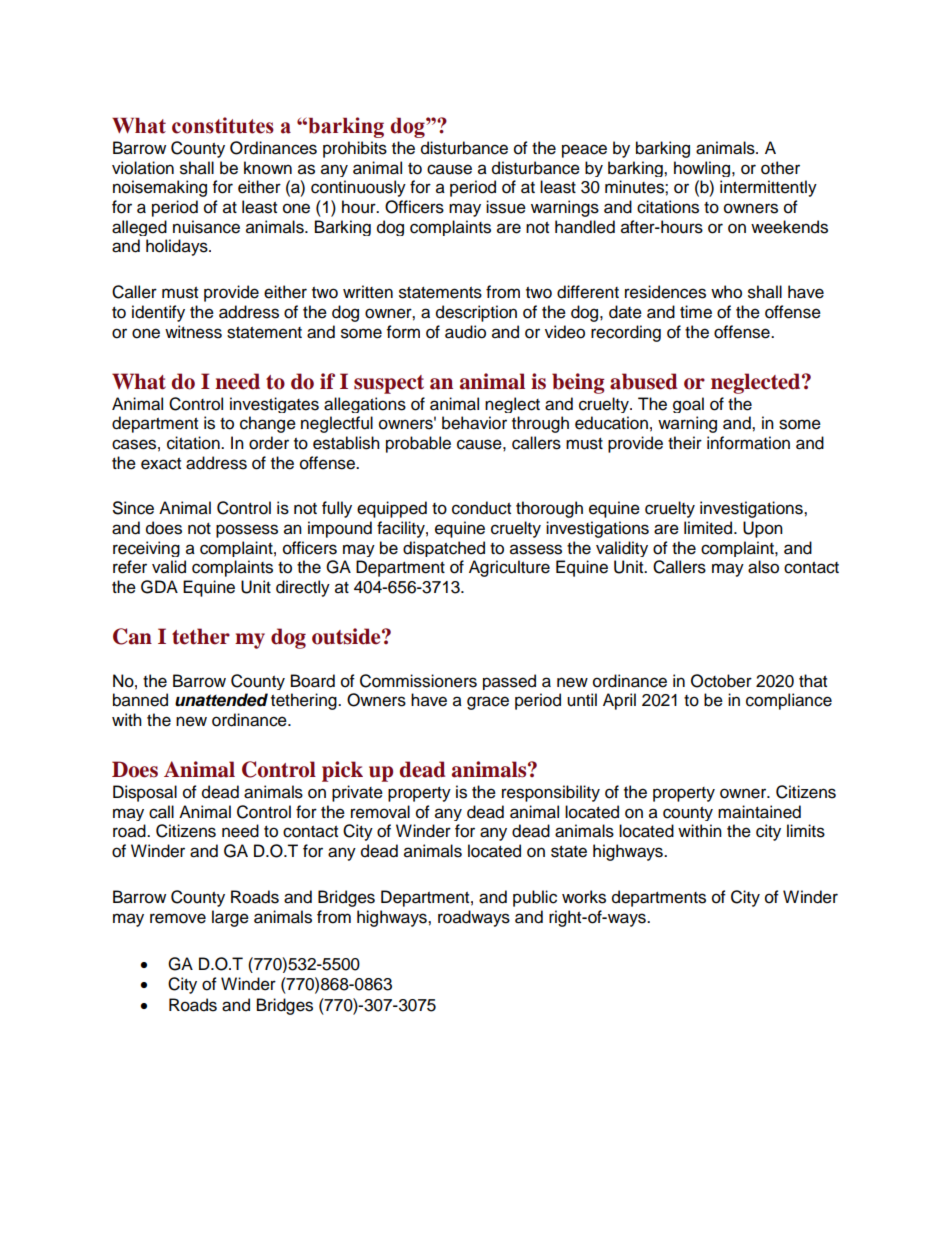  I want to click on constitutes, so click(223, 125).
